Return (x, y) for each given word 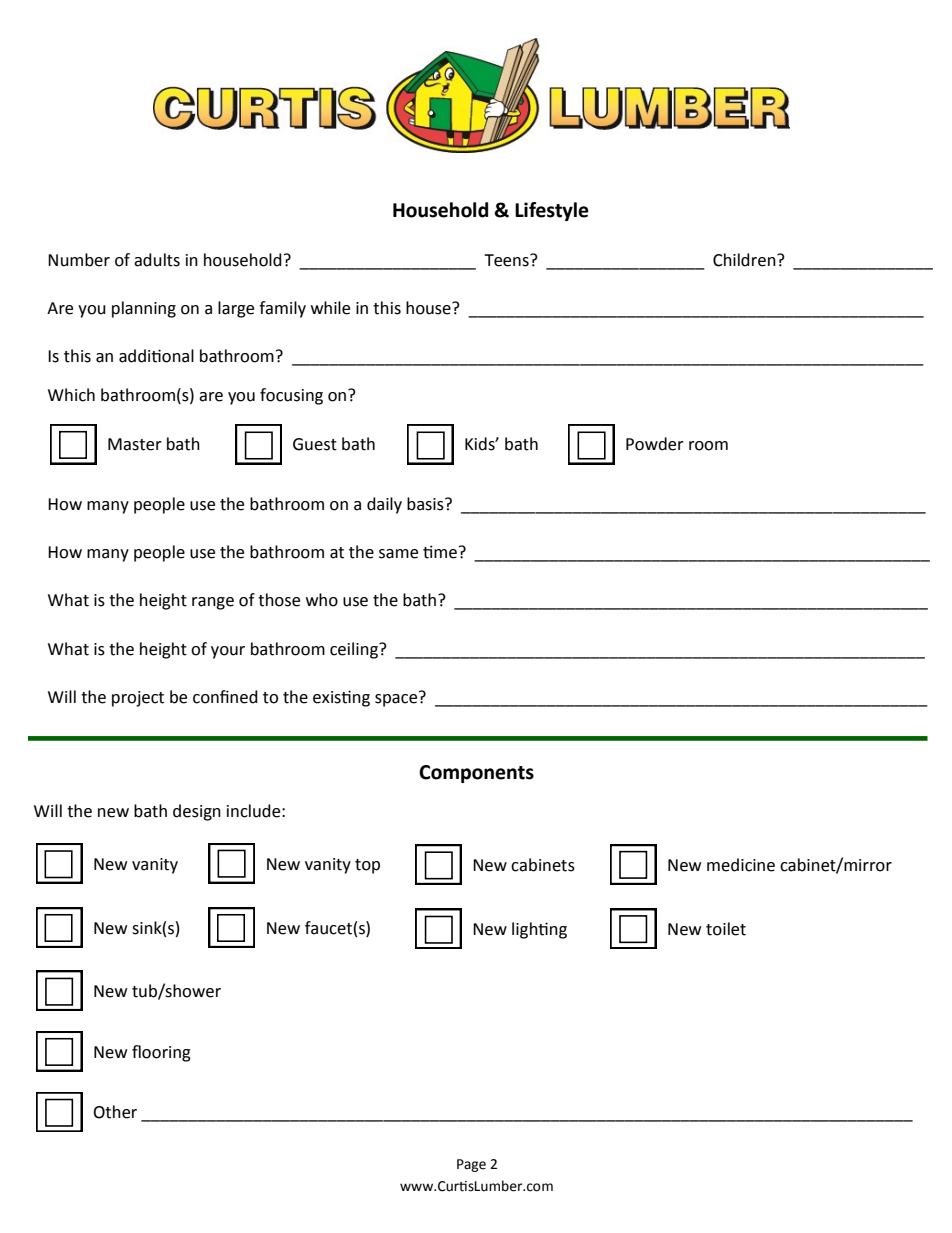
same (398, 554)
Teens (507, 260)
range (213, 603)
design (197, 812)
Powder (655, 444)
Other (115, 1112)
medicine (741, 865)
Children (745, 260)
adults (157, 260)
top (367, 866)
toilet (726, 929)
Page (471, 1165)
